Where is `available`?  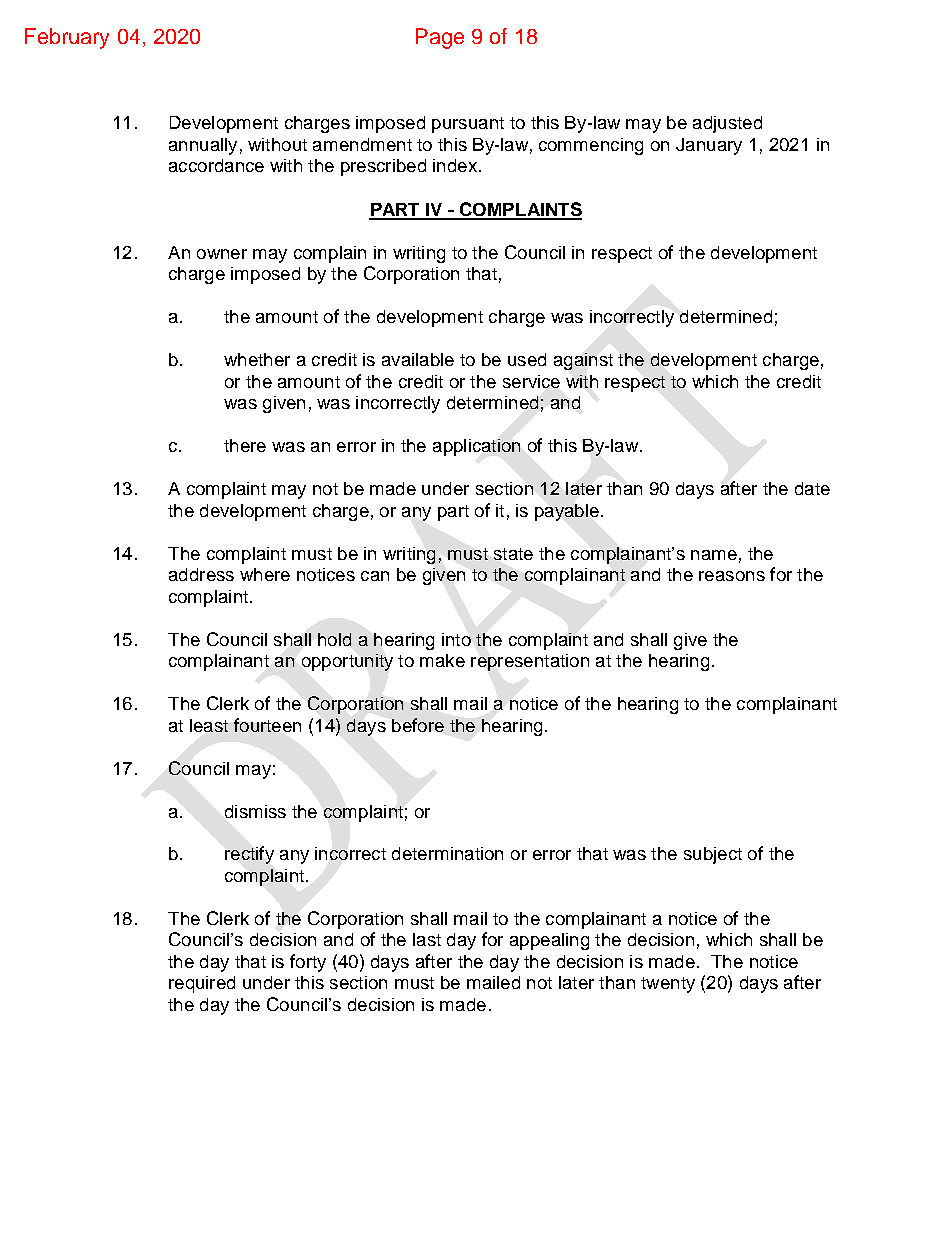 available is located at coordinates (418, 359).
